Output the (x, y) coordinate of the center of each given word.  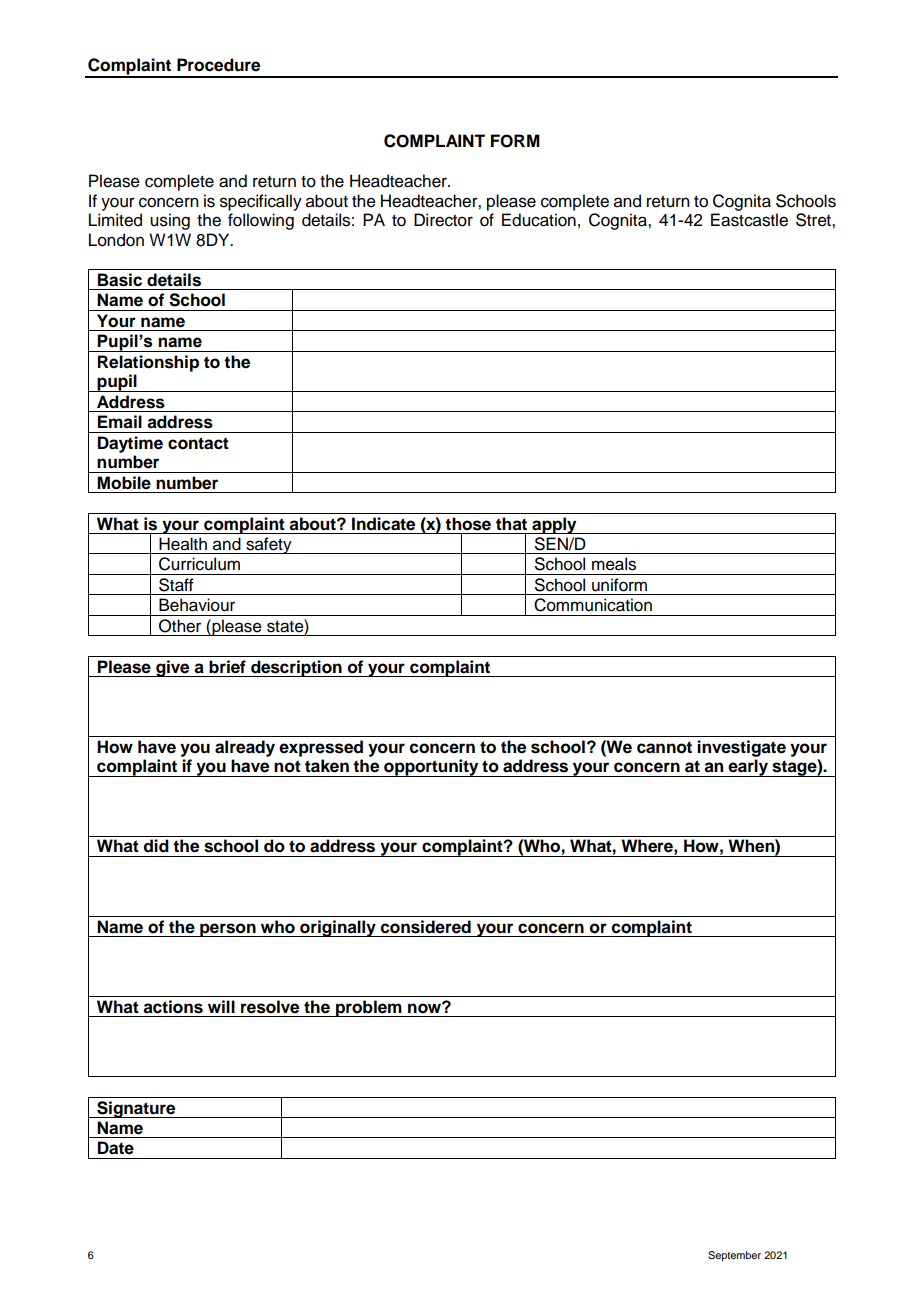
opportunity (431, 768)
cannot (664, 747)
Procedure (218, 65)
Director (443, 220)
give (173, 668)
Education (539, 220)
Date (116, 1148)
